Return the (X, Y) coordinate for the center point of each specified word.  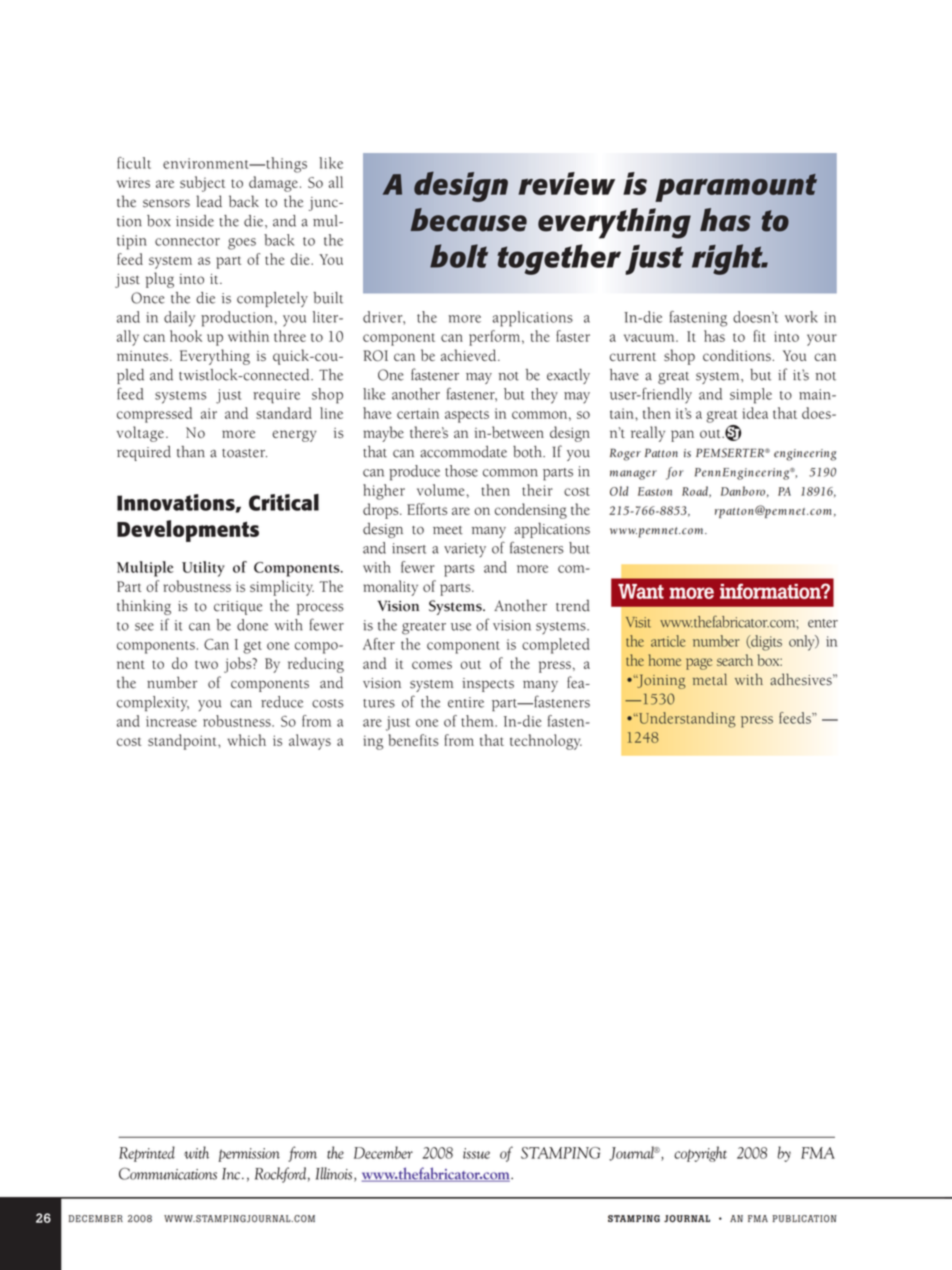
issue (476, 1153)
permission (249, 1155)
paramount (736, 188)
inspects (488, 685)
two (206, 664)
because (468, 220)
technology (546, 742)
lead (209, 201)
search (735, 660)
